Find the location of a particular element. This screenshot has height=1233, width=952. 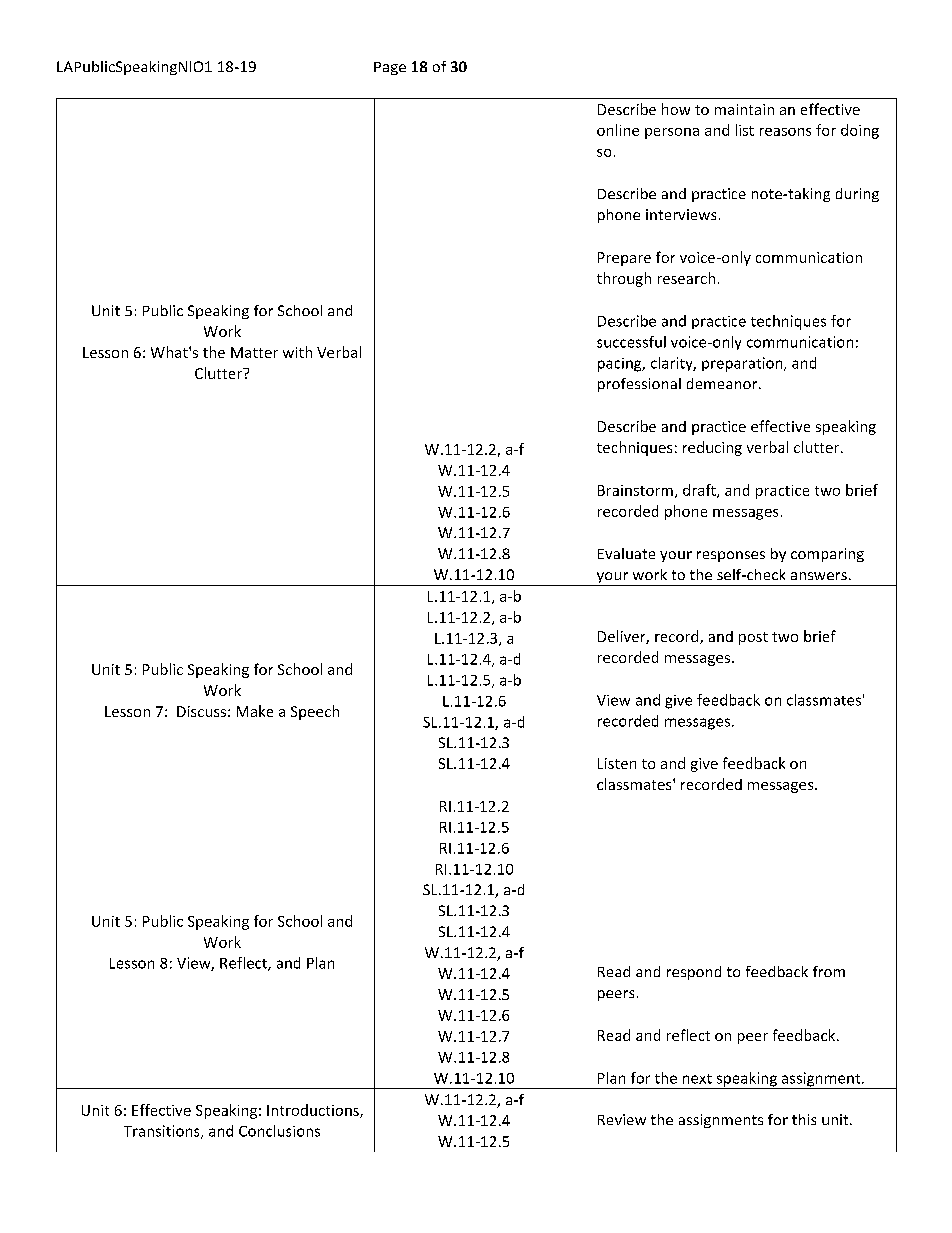

answers is located at coordinates (819, 576).
